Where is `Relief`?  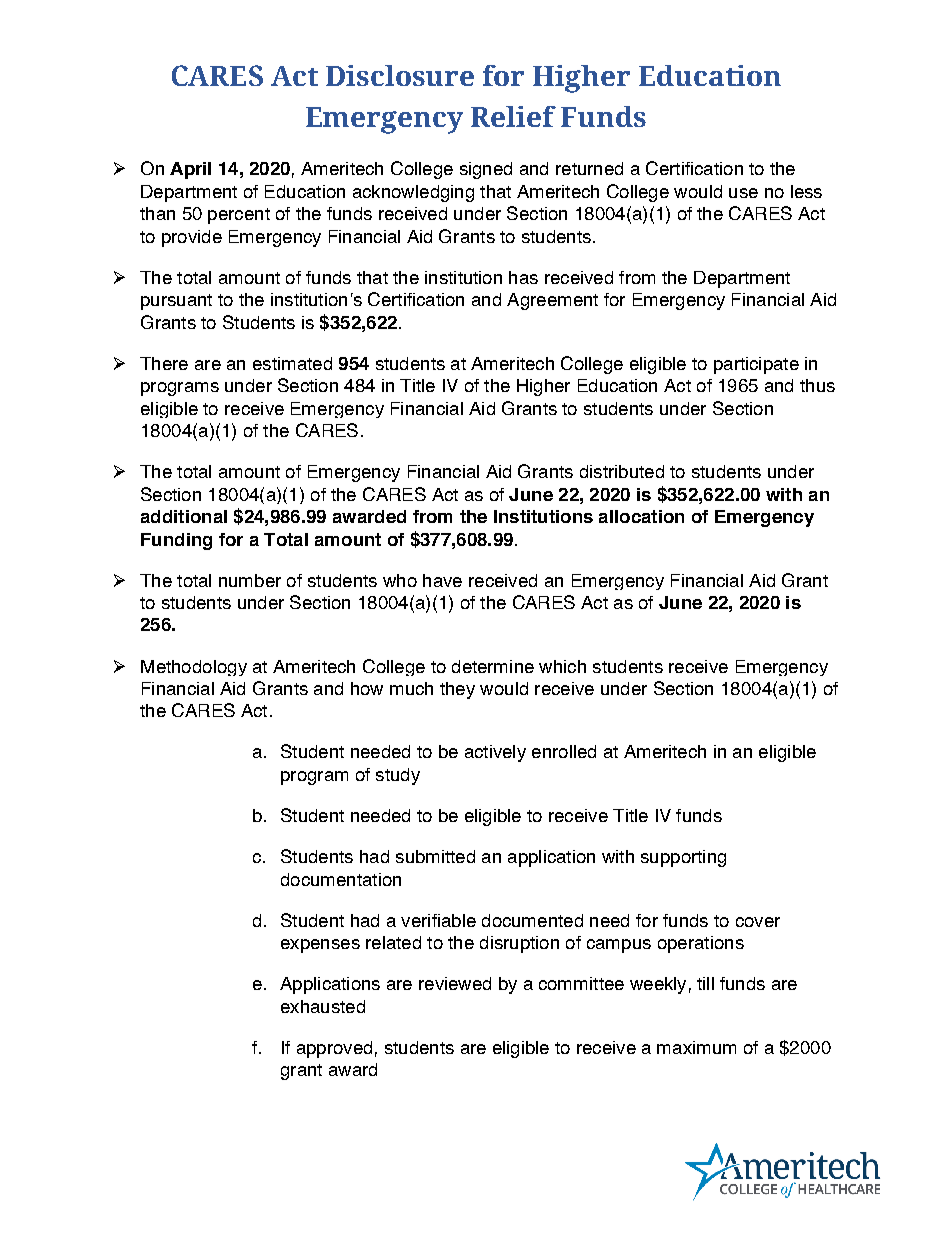
Relief is located at coordinates (513, 116).
